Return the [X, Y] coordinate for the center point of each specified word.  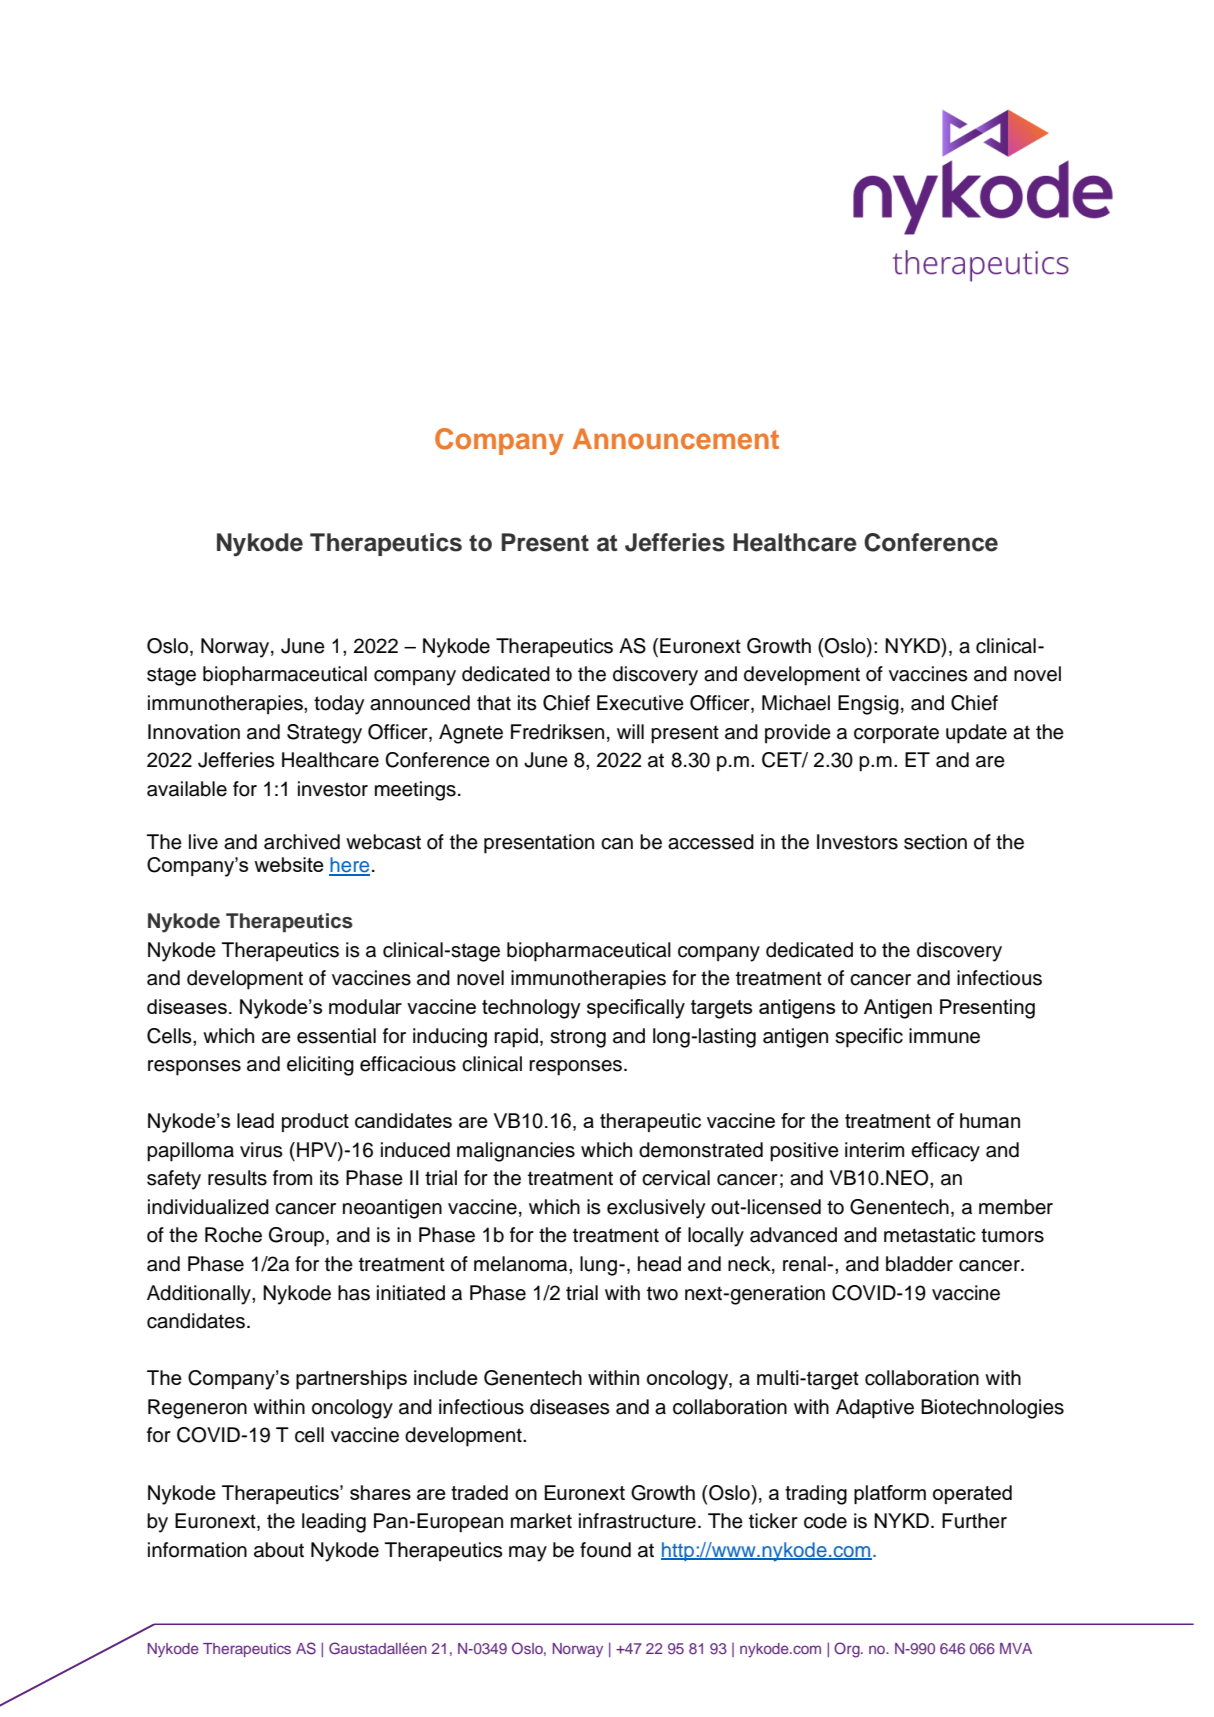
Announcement [676, 438]
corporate [896, 734]
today [339, 705]
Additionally [200, 1295]
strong [578, 1038]
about [279, 1550]
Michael [796, 703]
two [662, 1293]
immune [944, 1036]
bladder [919, 1264]
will [630, 731]
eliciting [320, 1066]
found [605, 1550]
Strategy [324, 734]
